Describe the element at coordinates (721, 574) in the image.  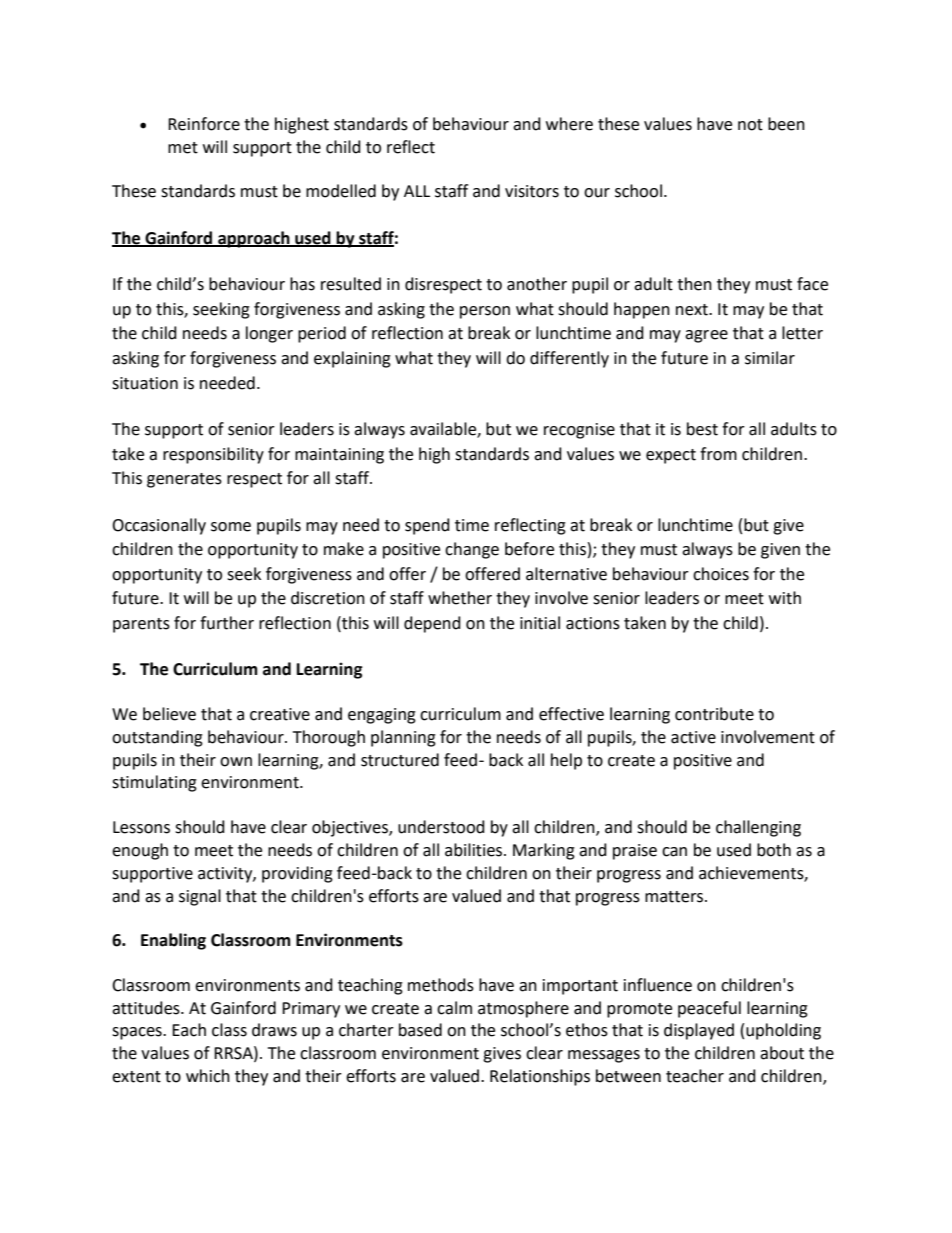
I see `choices` at that location.
